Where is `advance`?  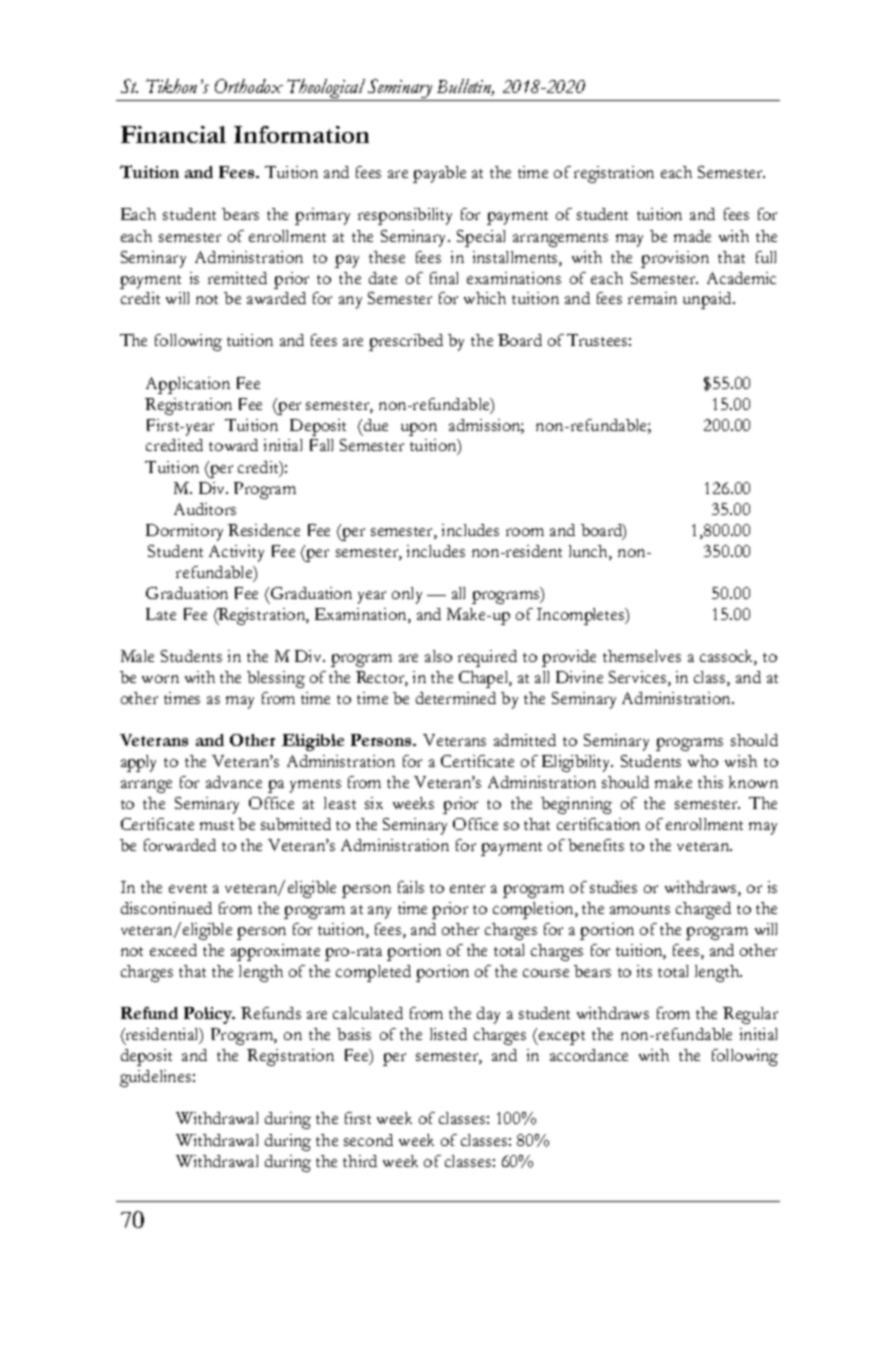
advance is located at coordinates (234, 782).
